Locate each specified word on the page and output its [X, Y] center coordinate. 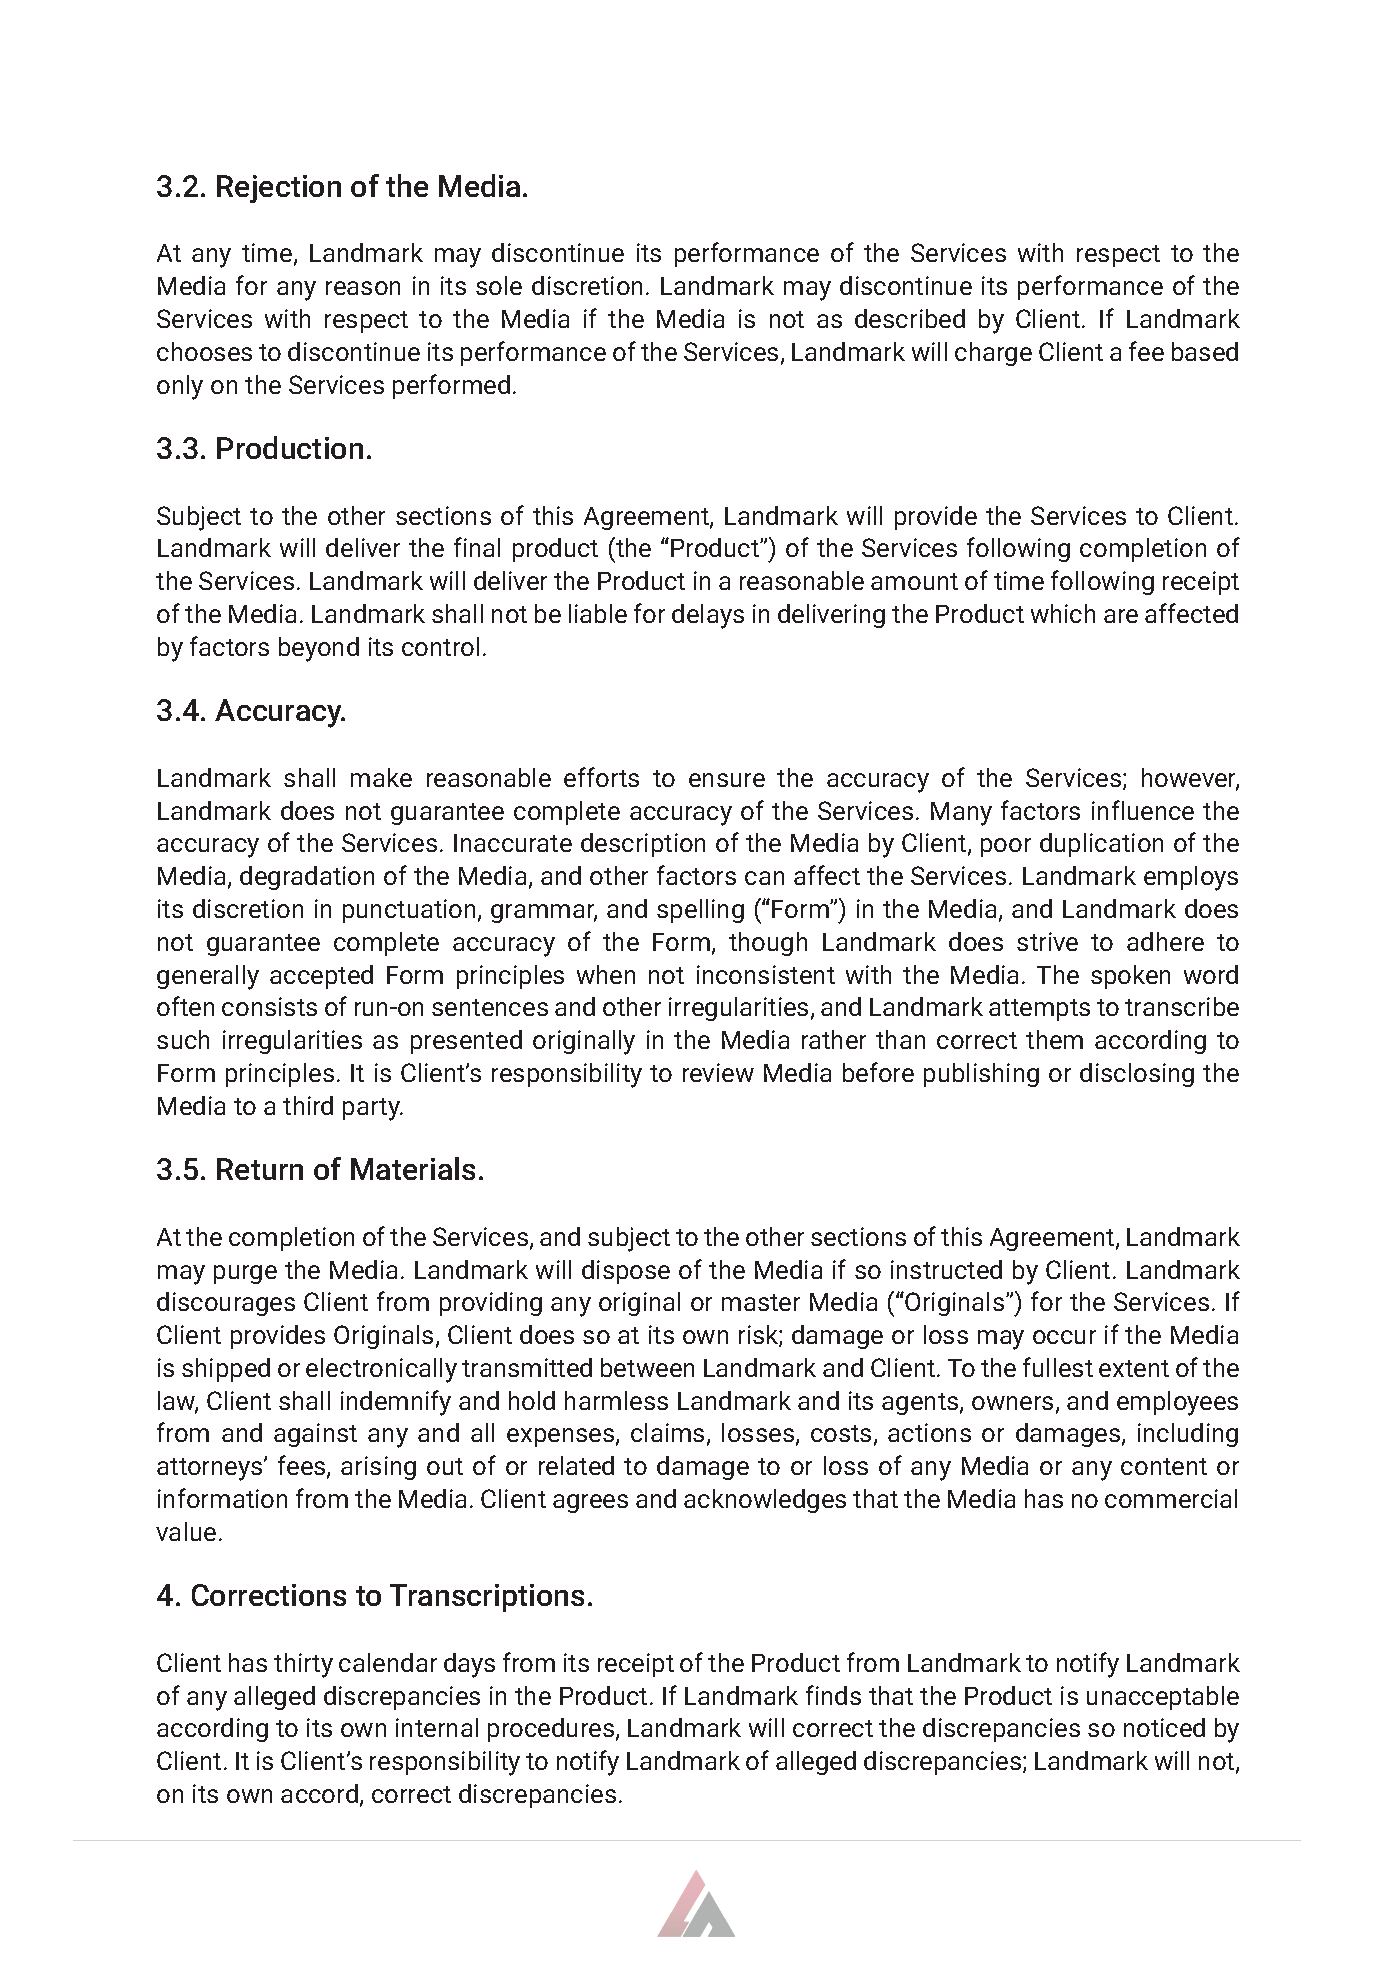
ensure [727, 780]
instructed [946, 1269]
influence [1143, 810]
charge [993, 354]
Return [260, 1169]
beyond [319, 649]
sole [499, 285]
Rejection [279, 189]
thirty [303, 1665]
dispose [626, 1272]
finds [833, 1695]
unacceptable [1163, 1698]
